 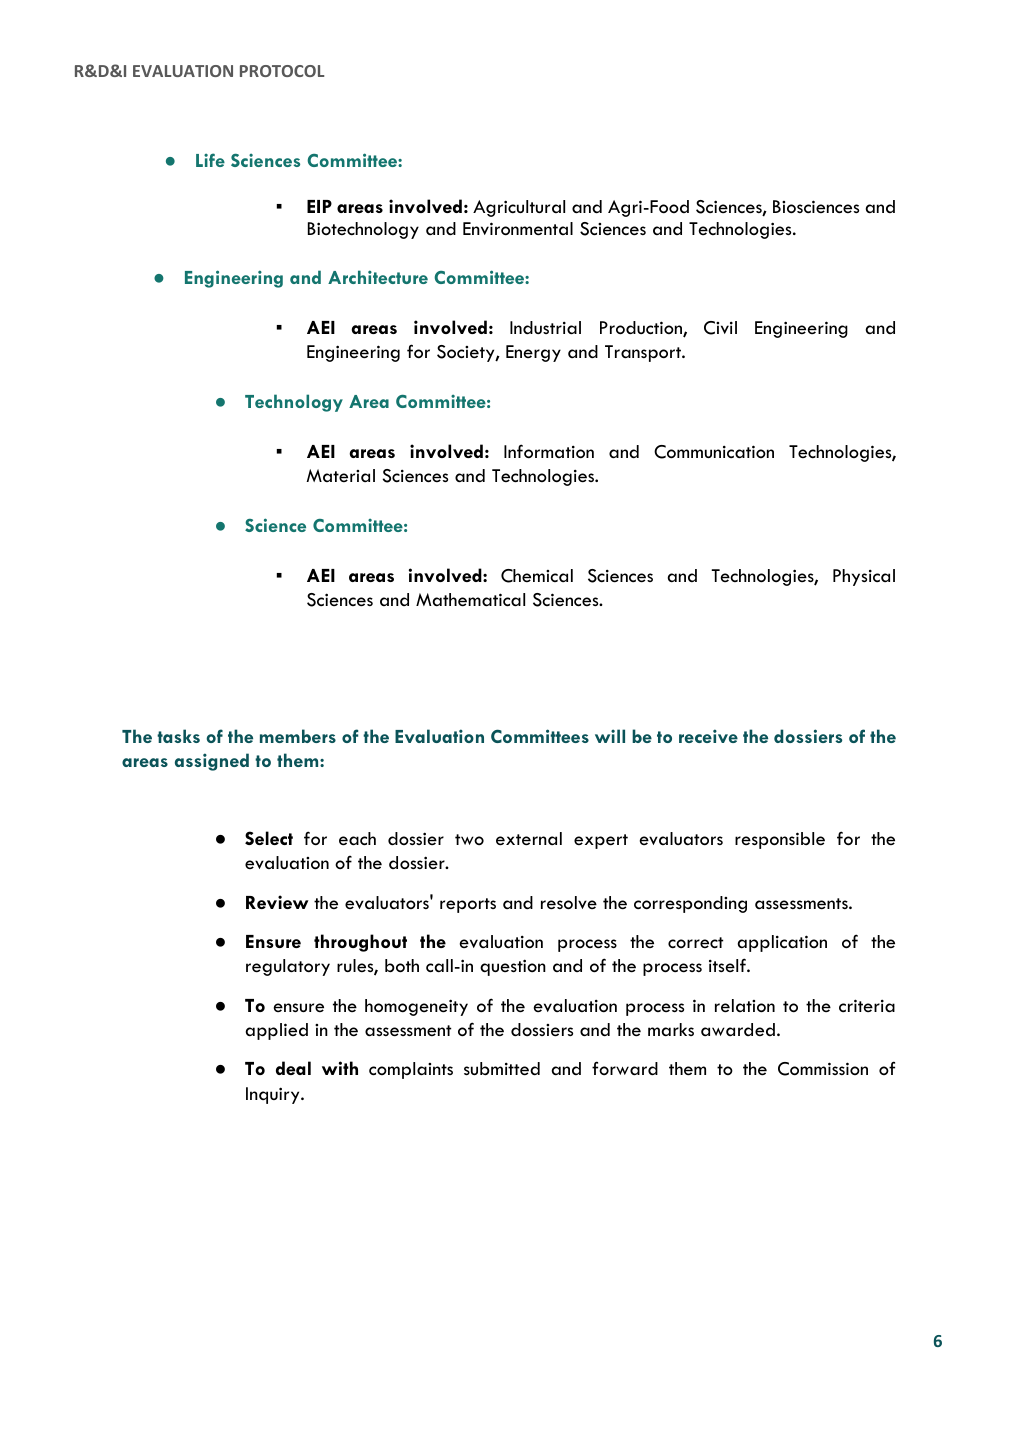 I want to click on Communication, so click(x=714, y=452).
